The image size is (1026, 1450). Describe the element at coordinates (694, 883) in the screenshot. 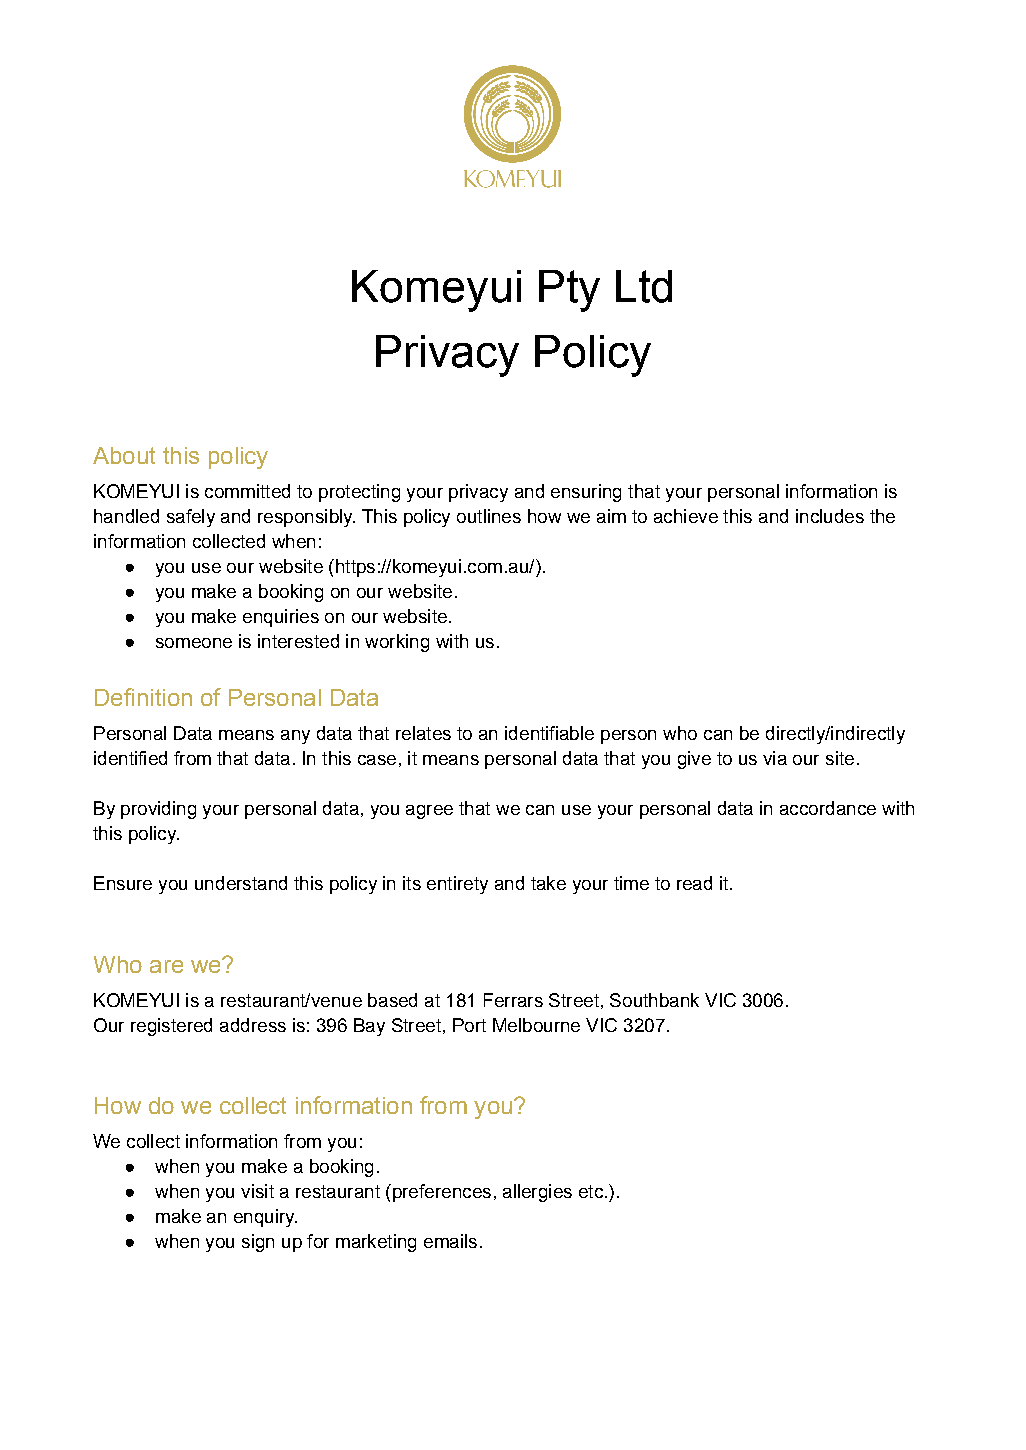

I see `read` at that location.
